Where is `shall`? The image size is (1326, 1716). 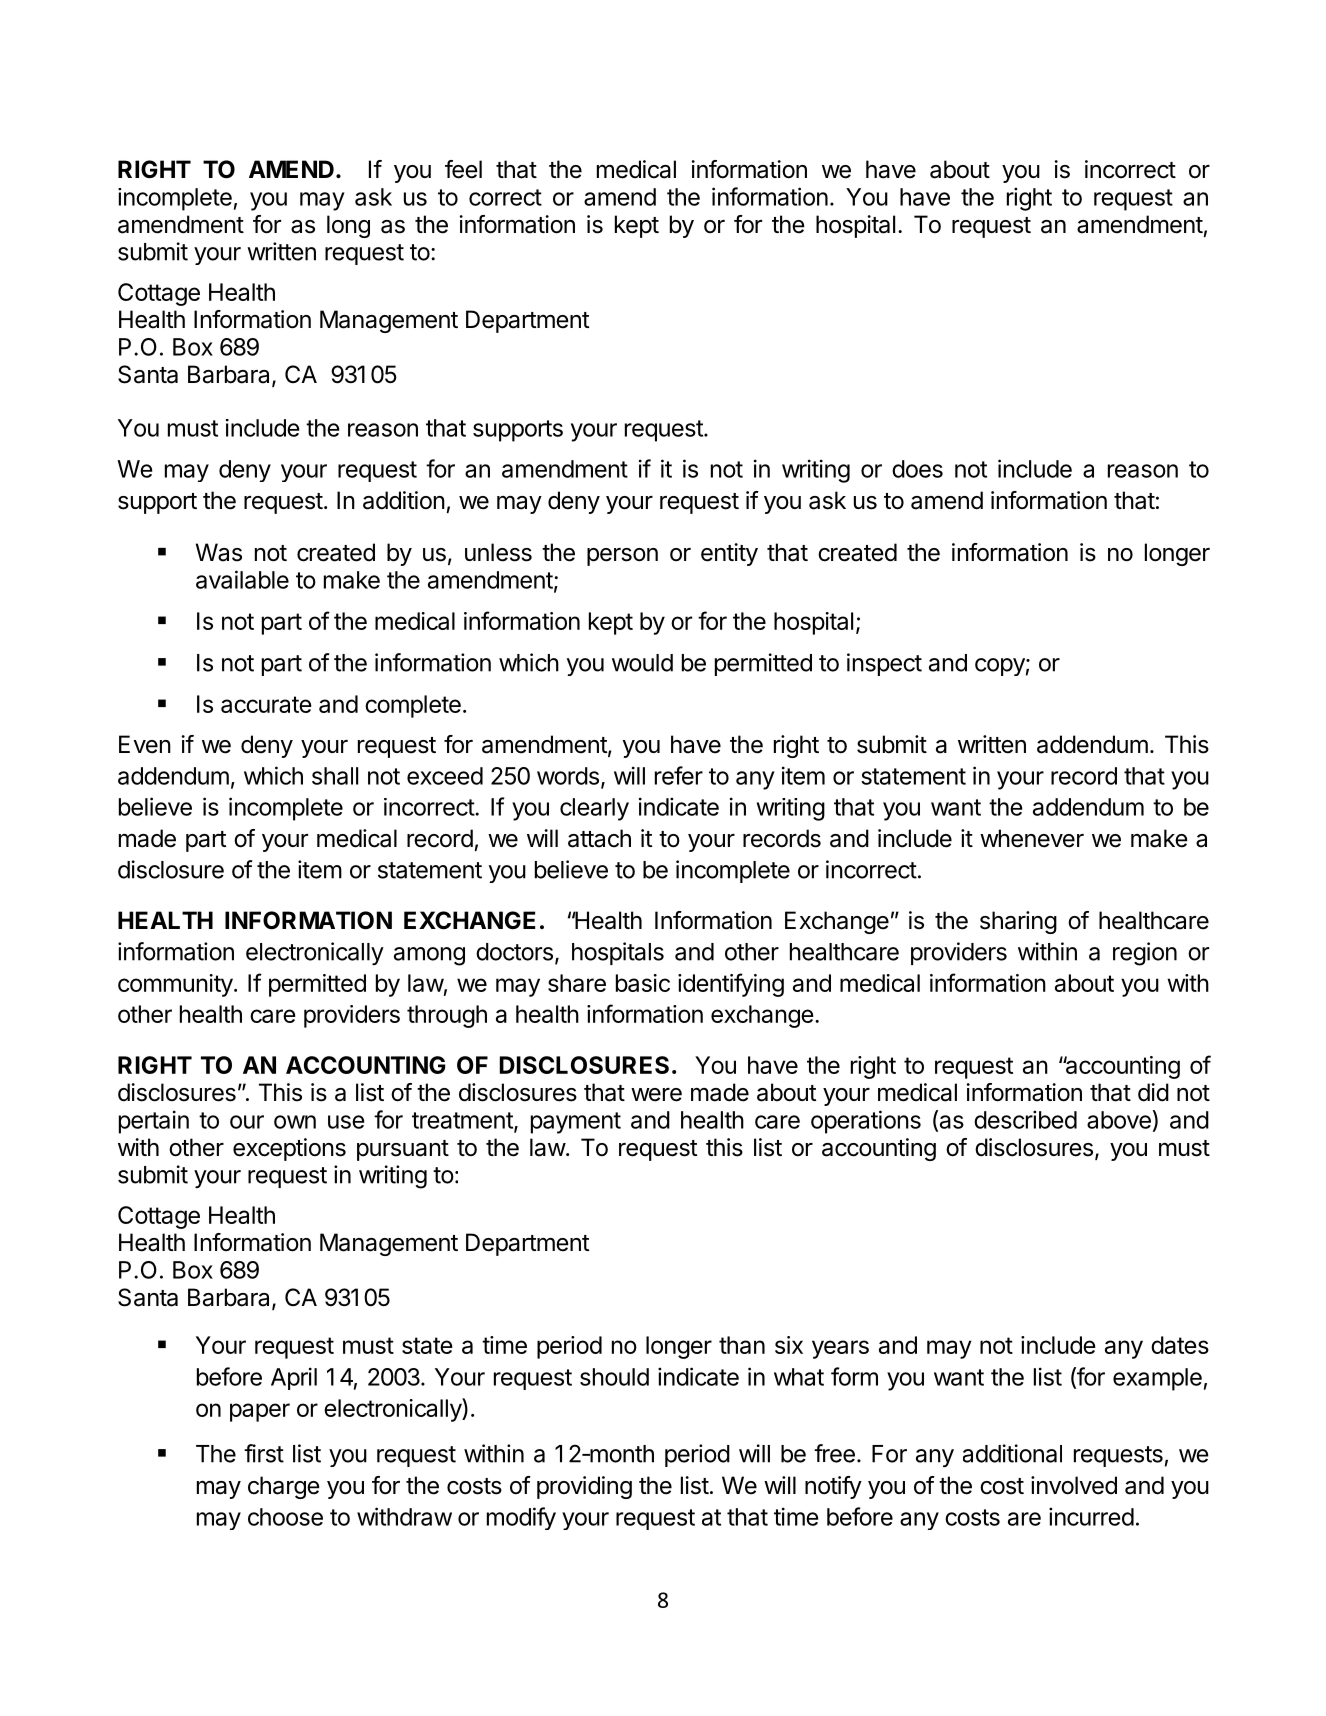
shall is located at coordinates (335, 776).
